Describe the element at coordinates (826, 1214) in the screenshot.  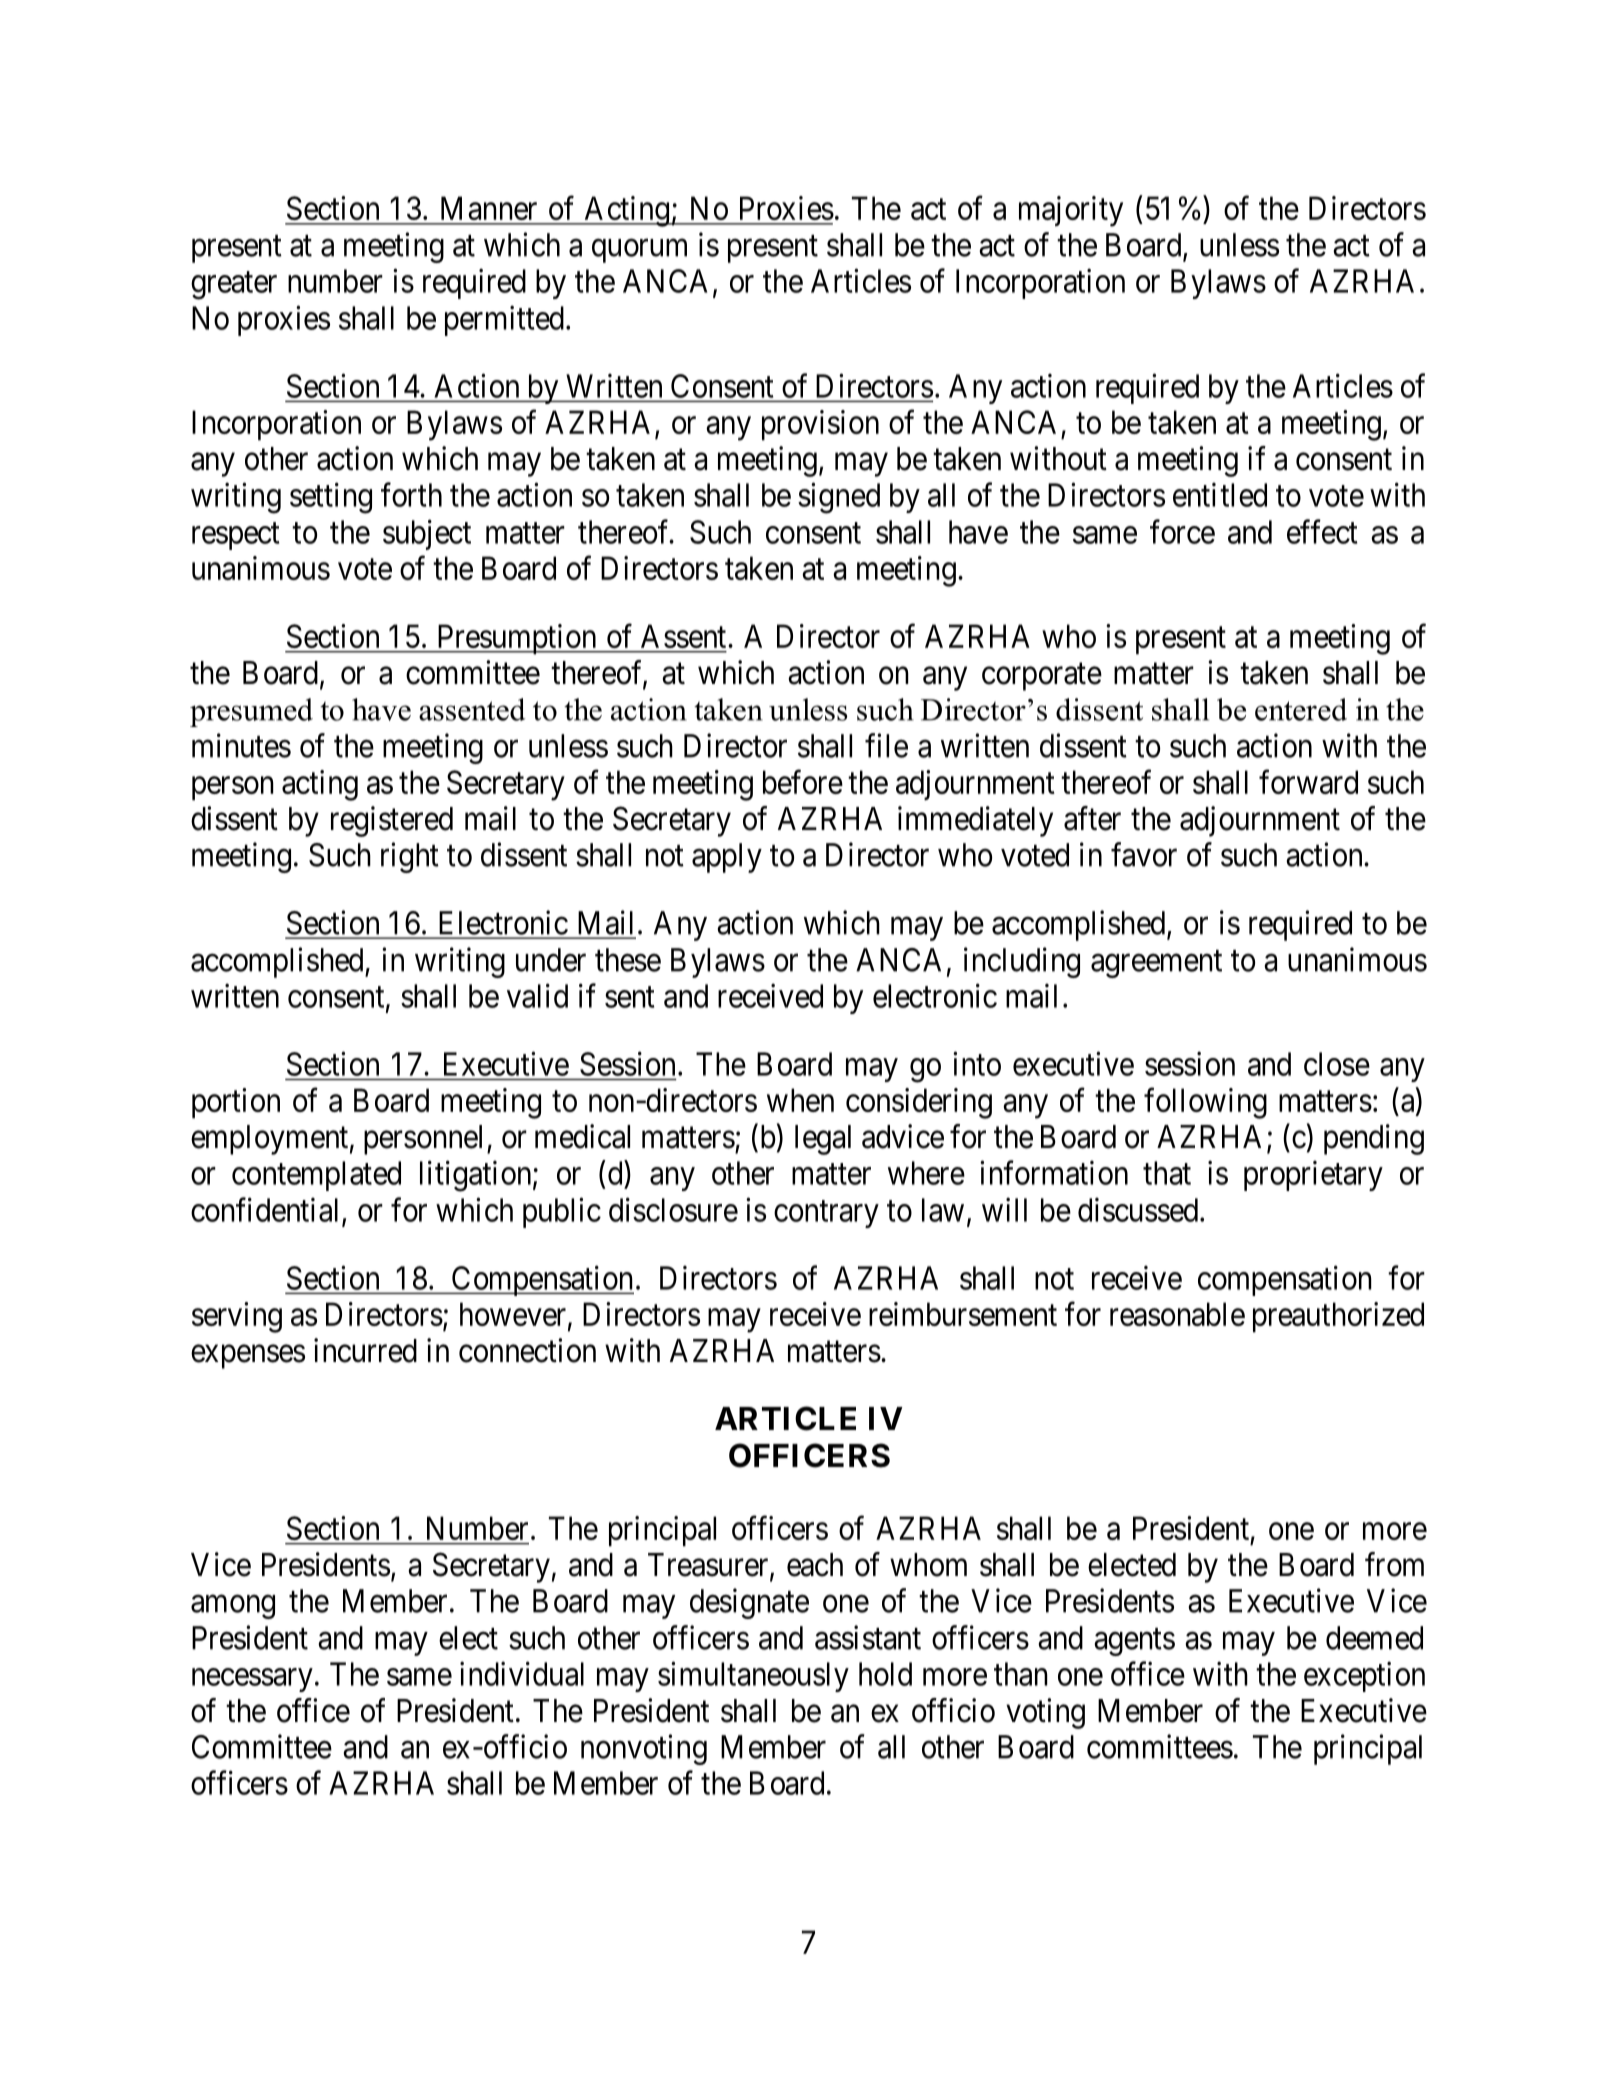
I see `contrary` at that location.
